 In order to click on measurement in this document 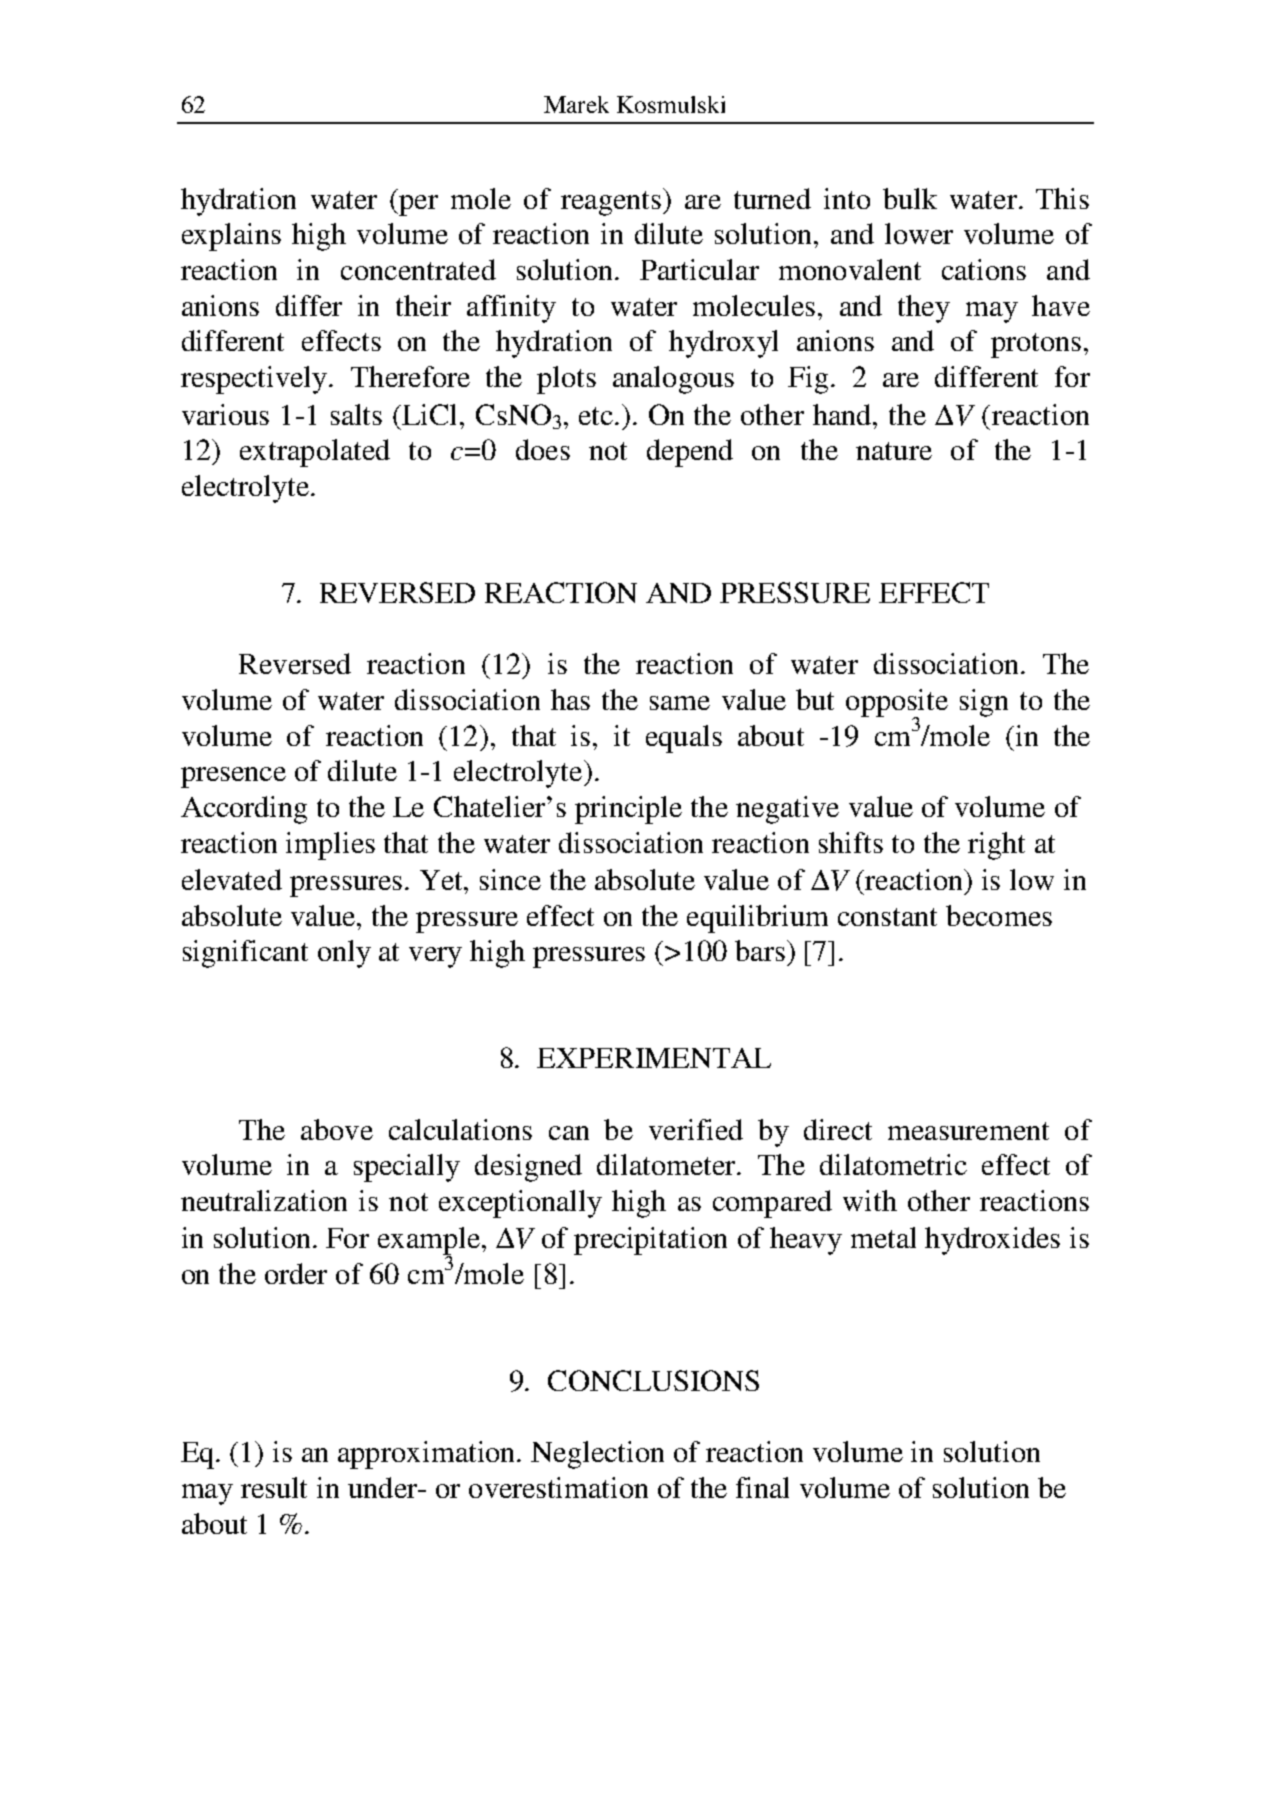, I will do `click(968, 1131)`.
